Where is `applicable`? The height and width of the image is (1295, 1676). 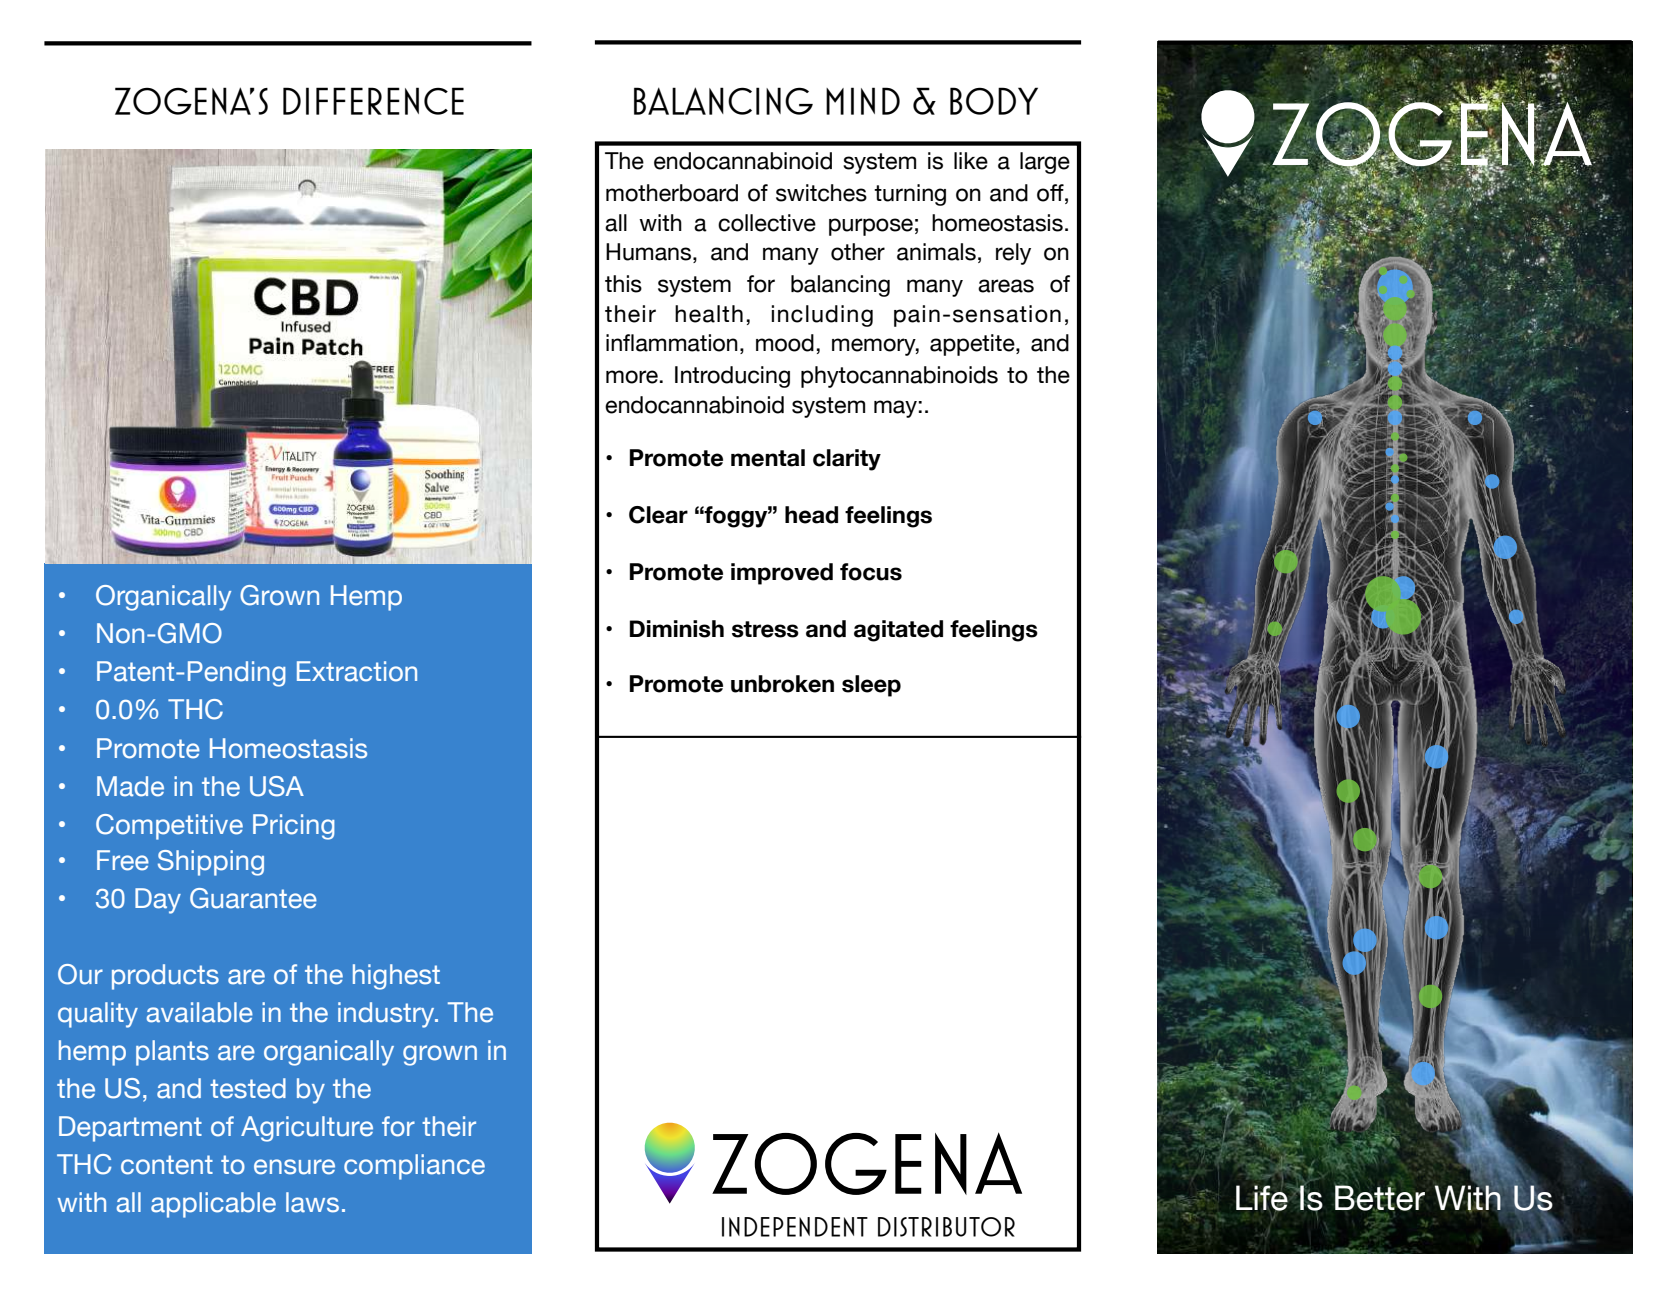 applicable is located at coordinates (213, 1205).
